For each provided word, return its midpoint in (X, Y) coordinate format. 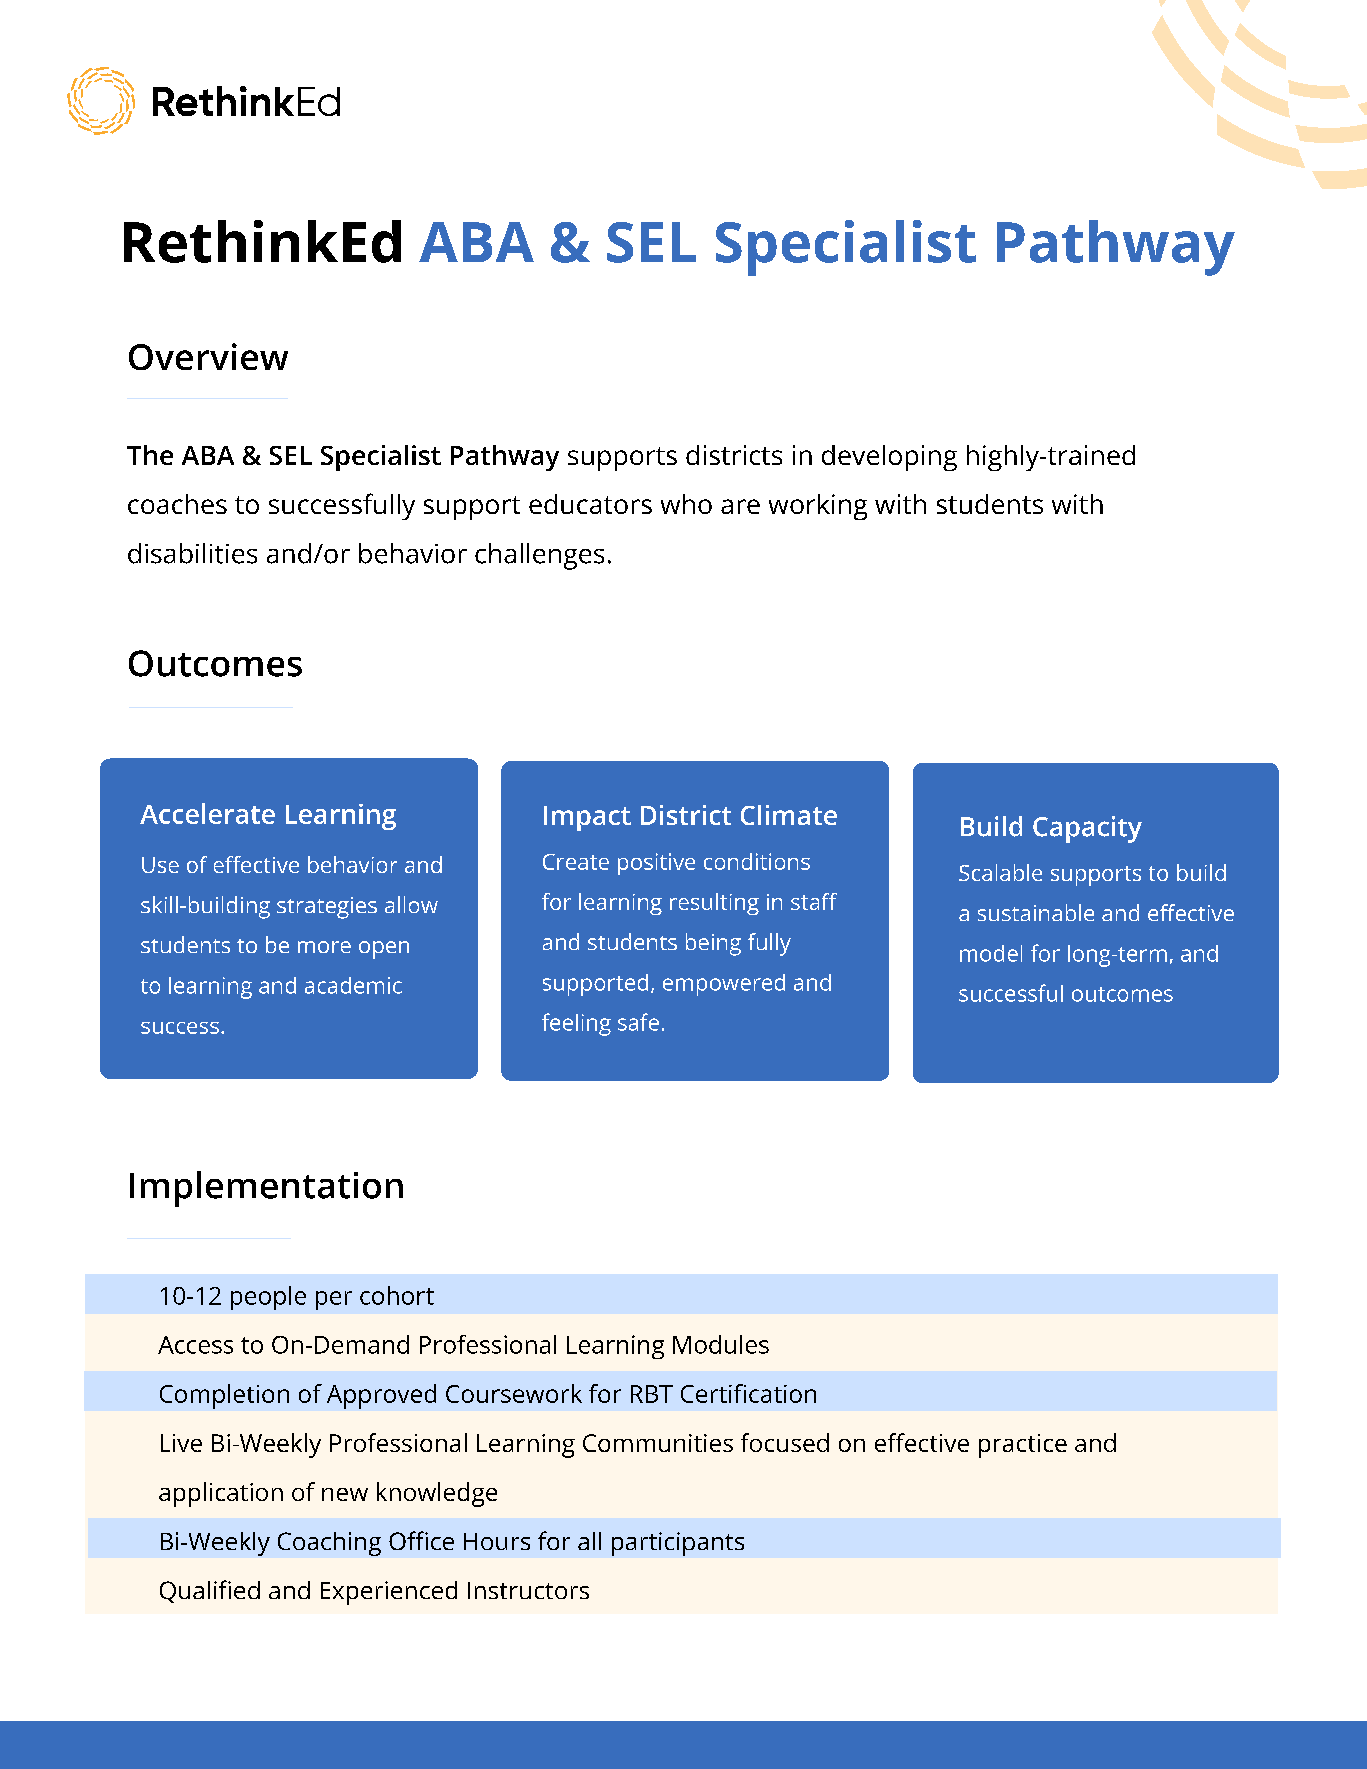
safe (638, 1022)
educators (590, 504)
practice (1023, 1446)
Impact (587, 818)
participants (678, 1544)
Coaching (329, 1544)
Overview (208, 356)
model (991, 953)
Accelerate (207, 813)
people (268, 1298)
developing (889, 458)
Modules (721, 1344)
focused (785, 1442)
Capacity (1087, 829)
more (324, 947)
